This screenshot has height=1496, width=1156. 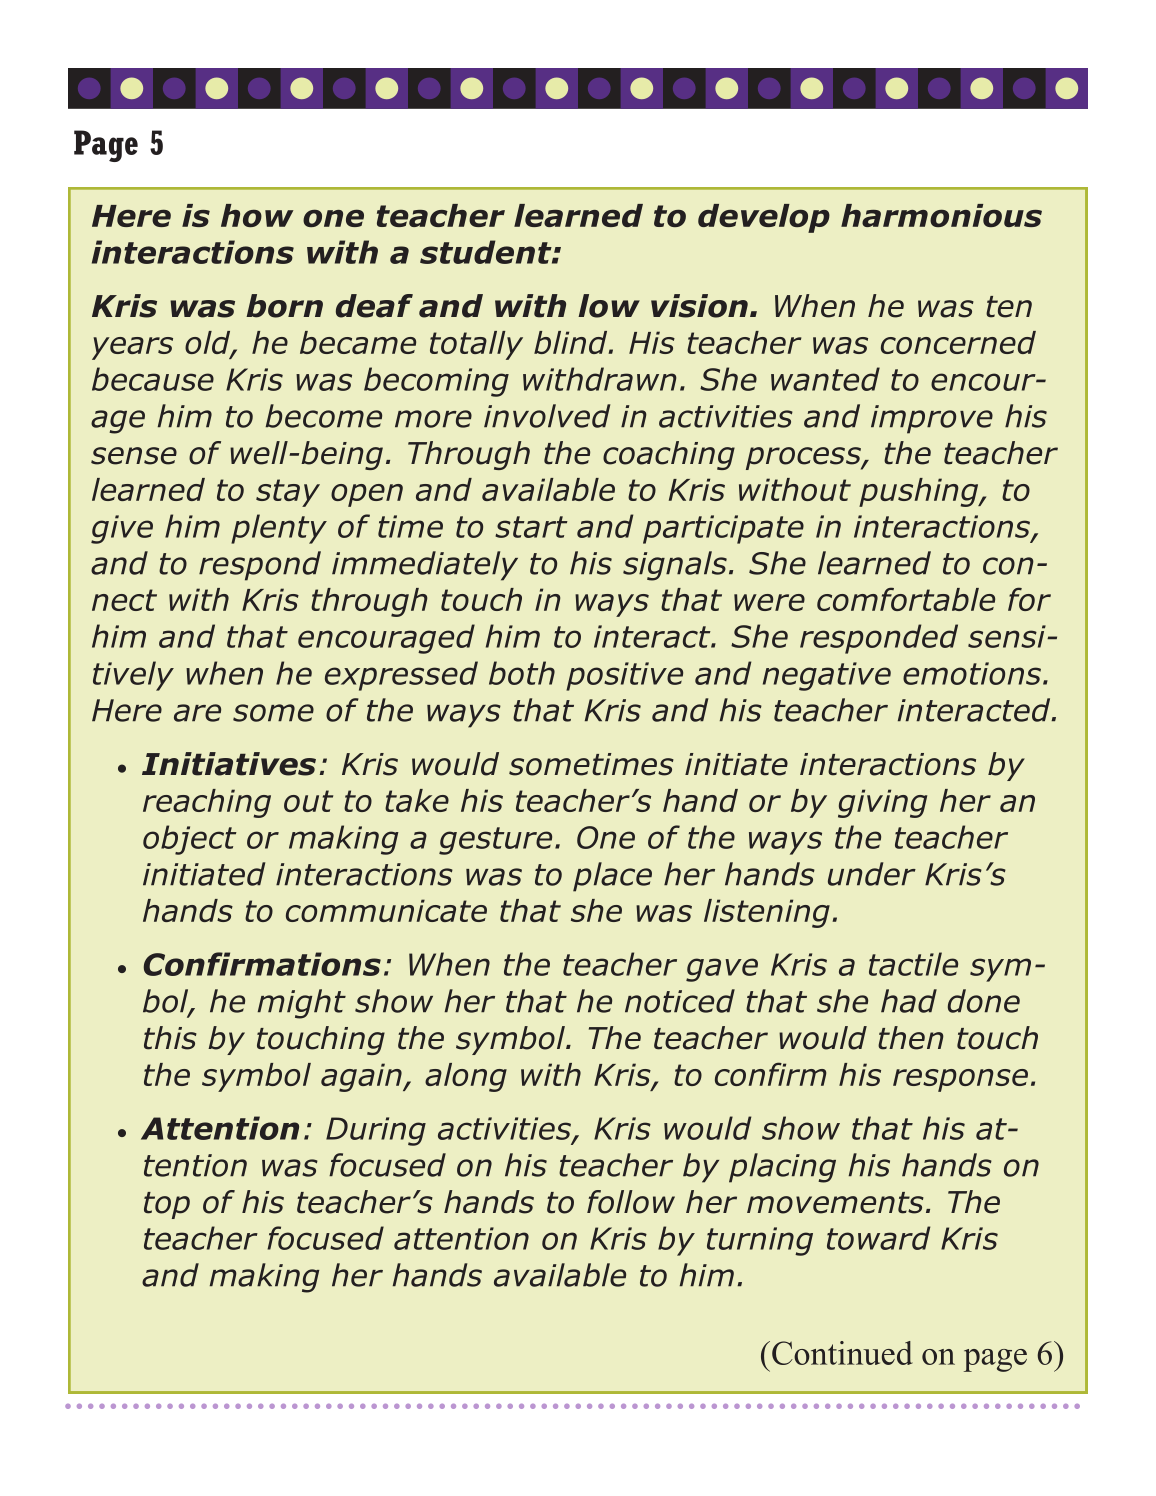 What do you see at coordinates (572, 342) in the screenshot?
I see `blind` at bounding box center [572, 342].
